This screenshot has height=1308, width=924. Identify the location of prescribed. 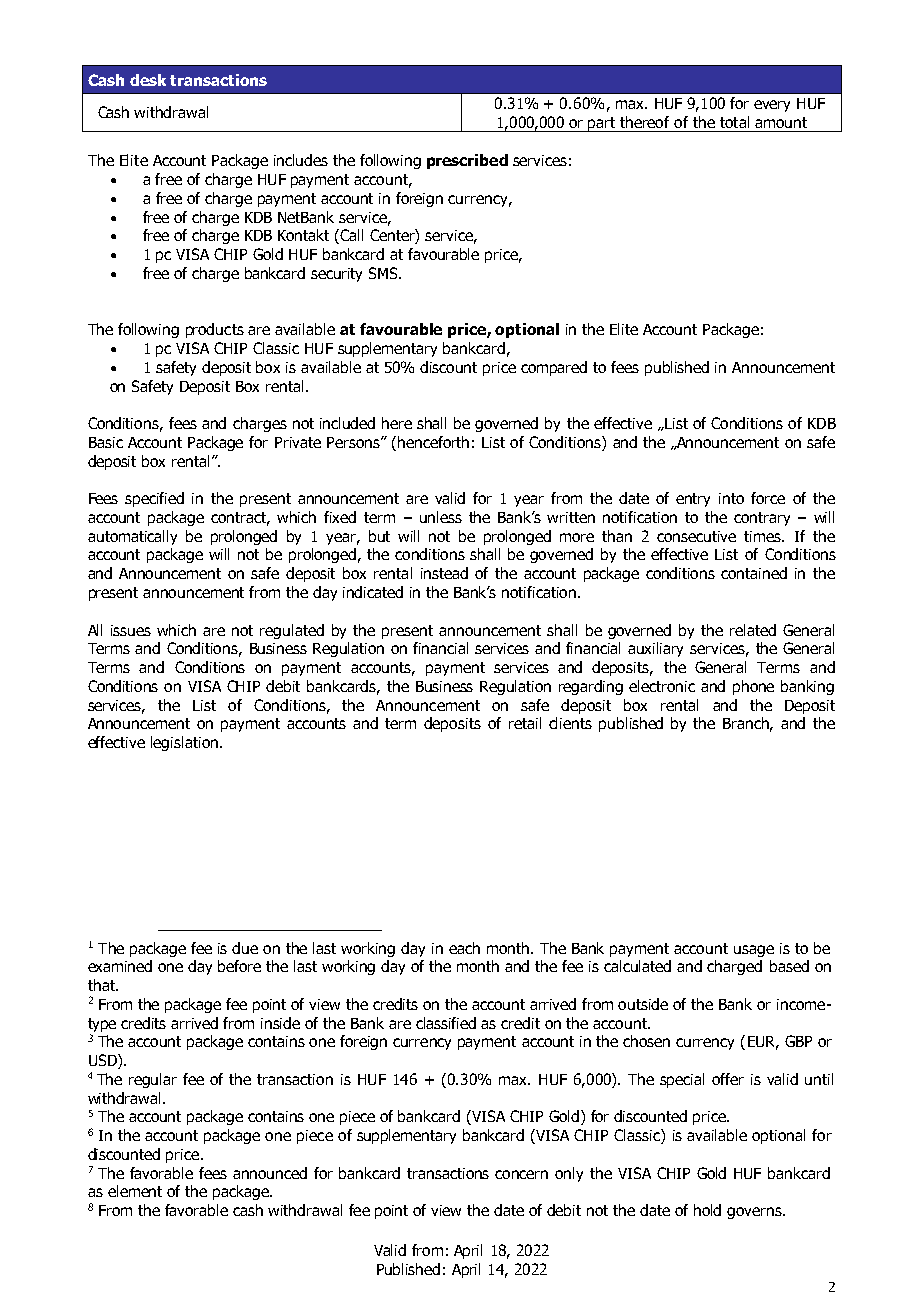
(467, 161).
